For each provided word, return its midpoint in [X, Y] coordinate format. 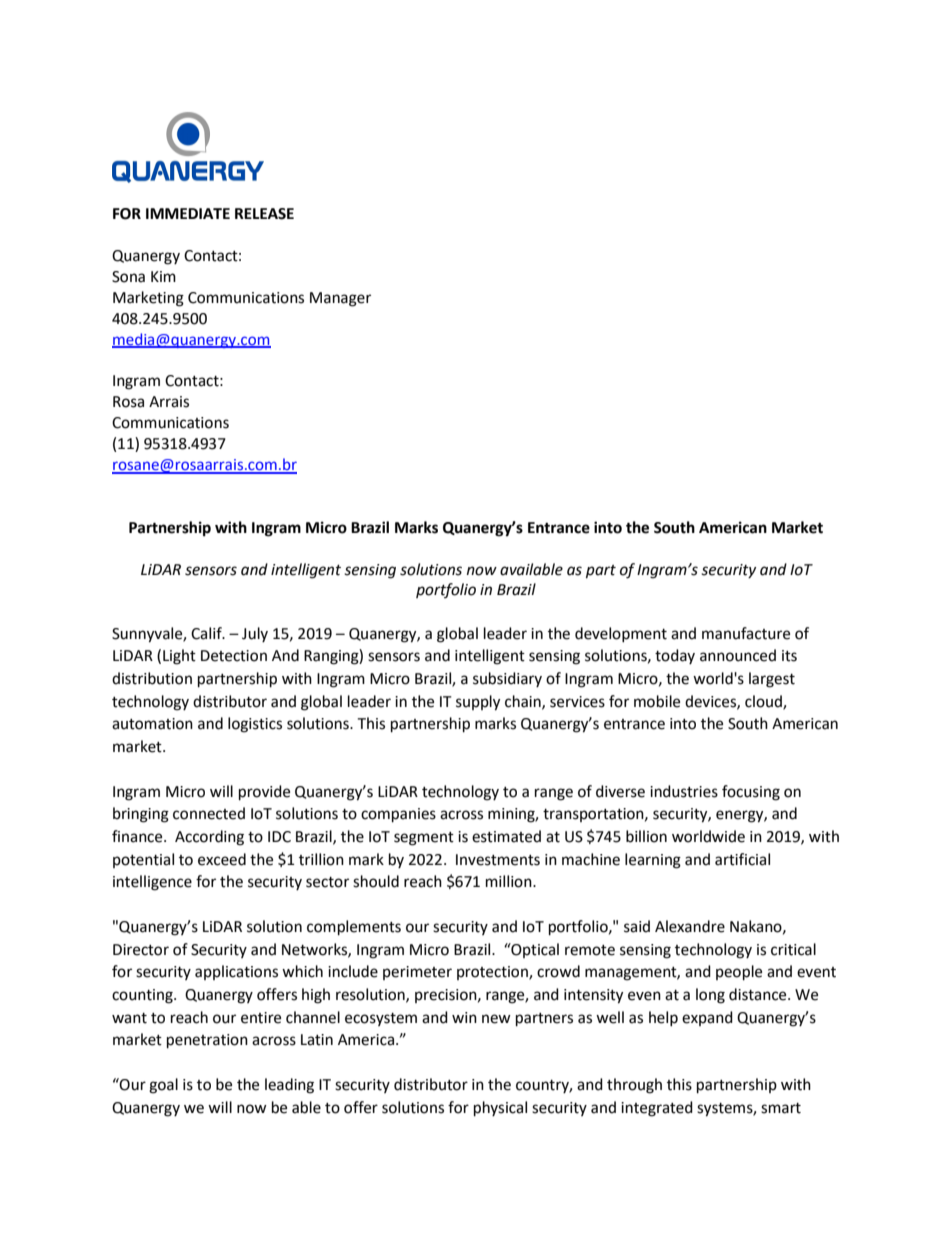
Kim [163, 276]
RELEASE [264, 214]
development [621, 634]
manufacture [746, 633]
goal [163, 1086]
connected [209, 813]
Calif [207, 633]
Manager [340, 299]
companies [398, 815]
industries [684, 791]
